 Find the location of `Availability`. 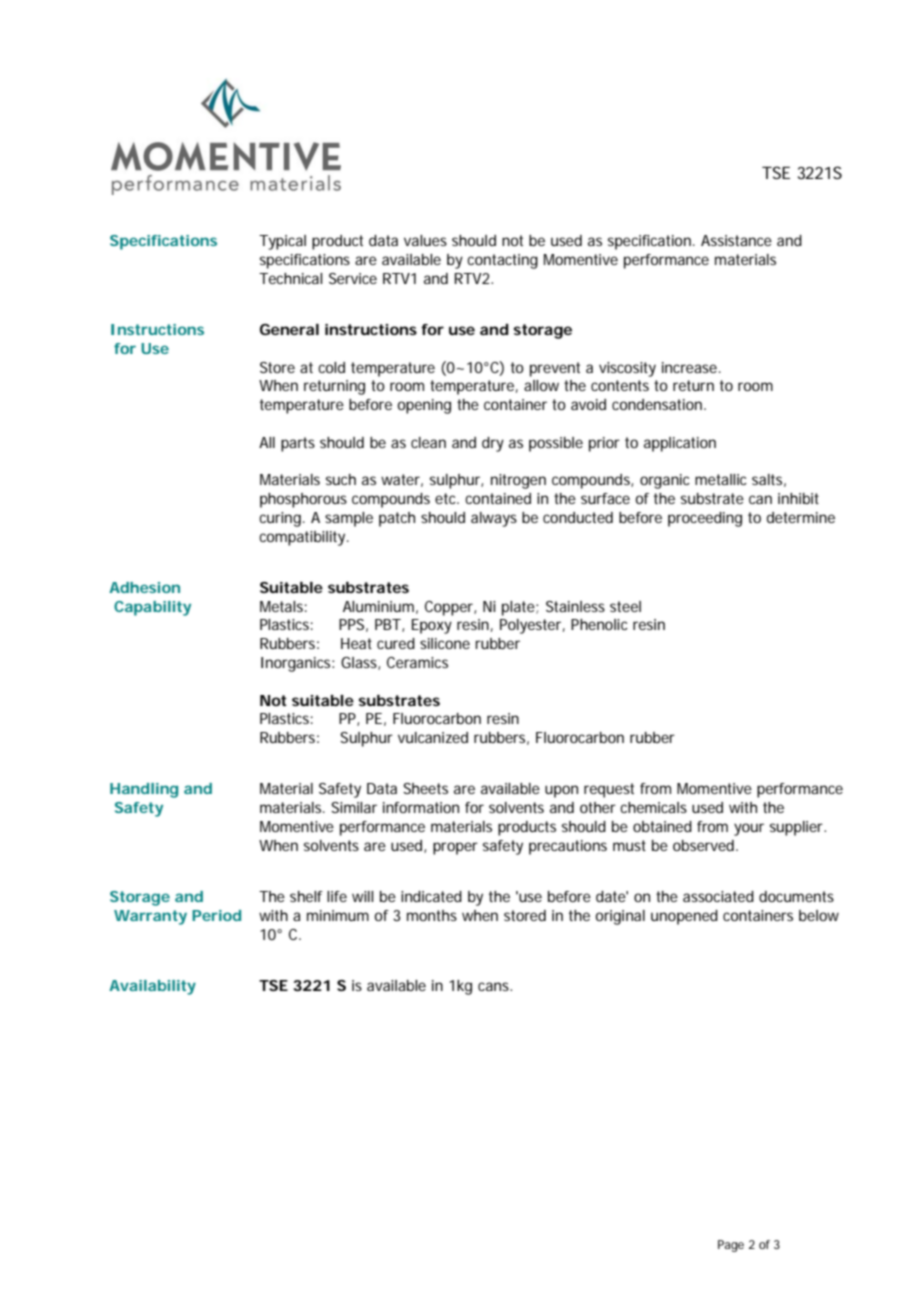

Availability is located at coordinates (152, 987).
